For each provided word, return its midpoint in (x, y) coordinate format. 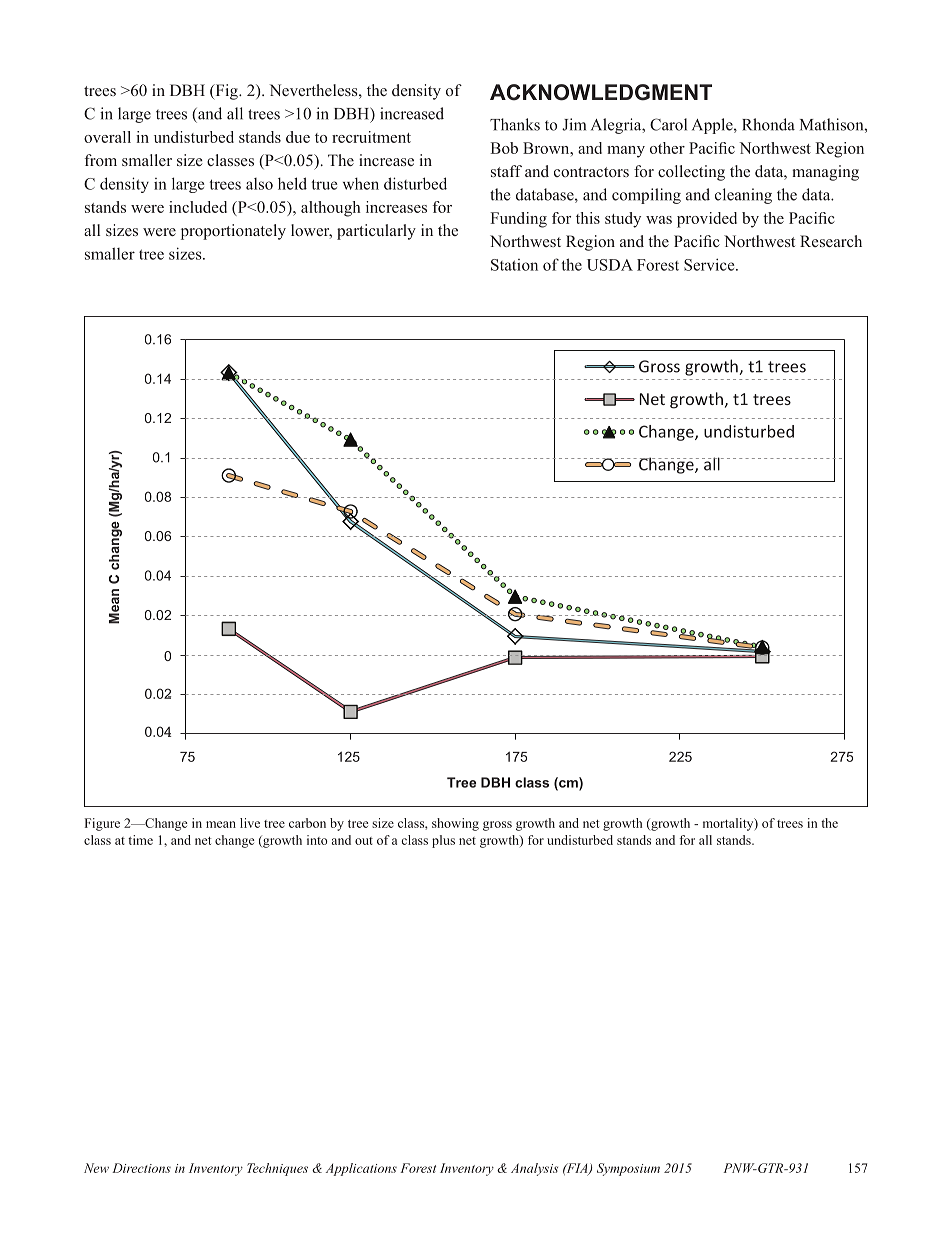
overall (107, 137)
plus (443, 841)
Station (514, 265)
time (140, 840)
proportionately (233, 232)
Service (710, 264)
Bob (504, 148)
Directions (141, 1168)
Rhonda (768, 124)
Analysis (534, 1169)
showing (455, 824)
